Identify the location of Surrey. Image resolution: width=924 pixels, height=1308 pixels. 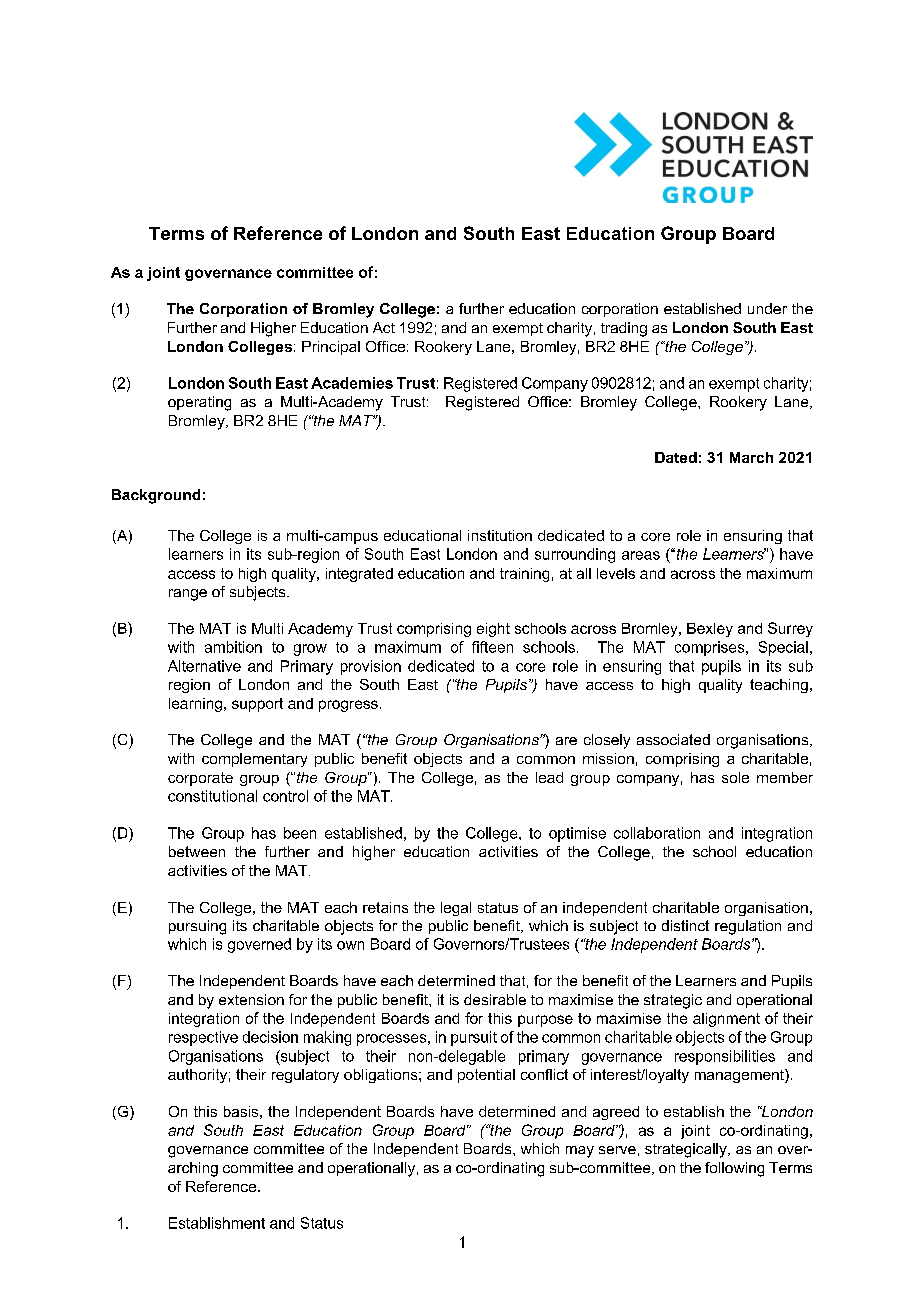
(790, 629).
